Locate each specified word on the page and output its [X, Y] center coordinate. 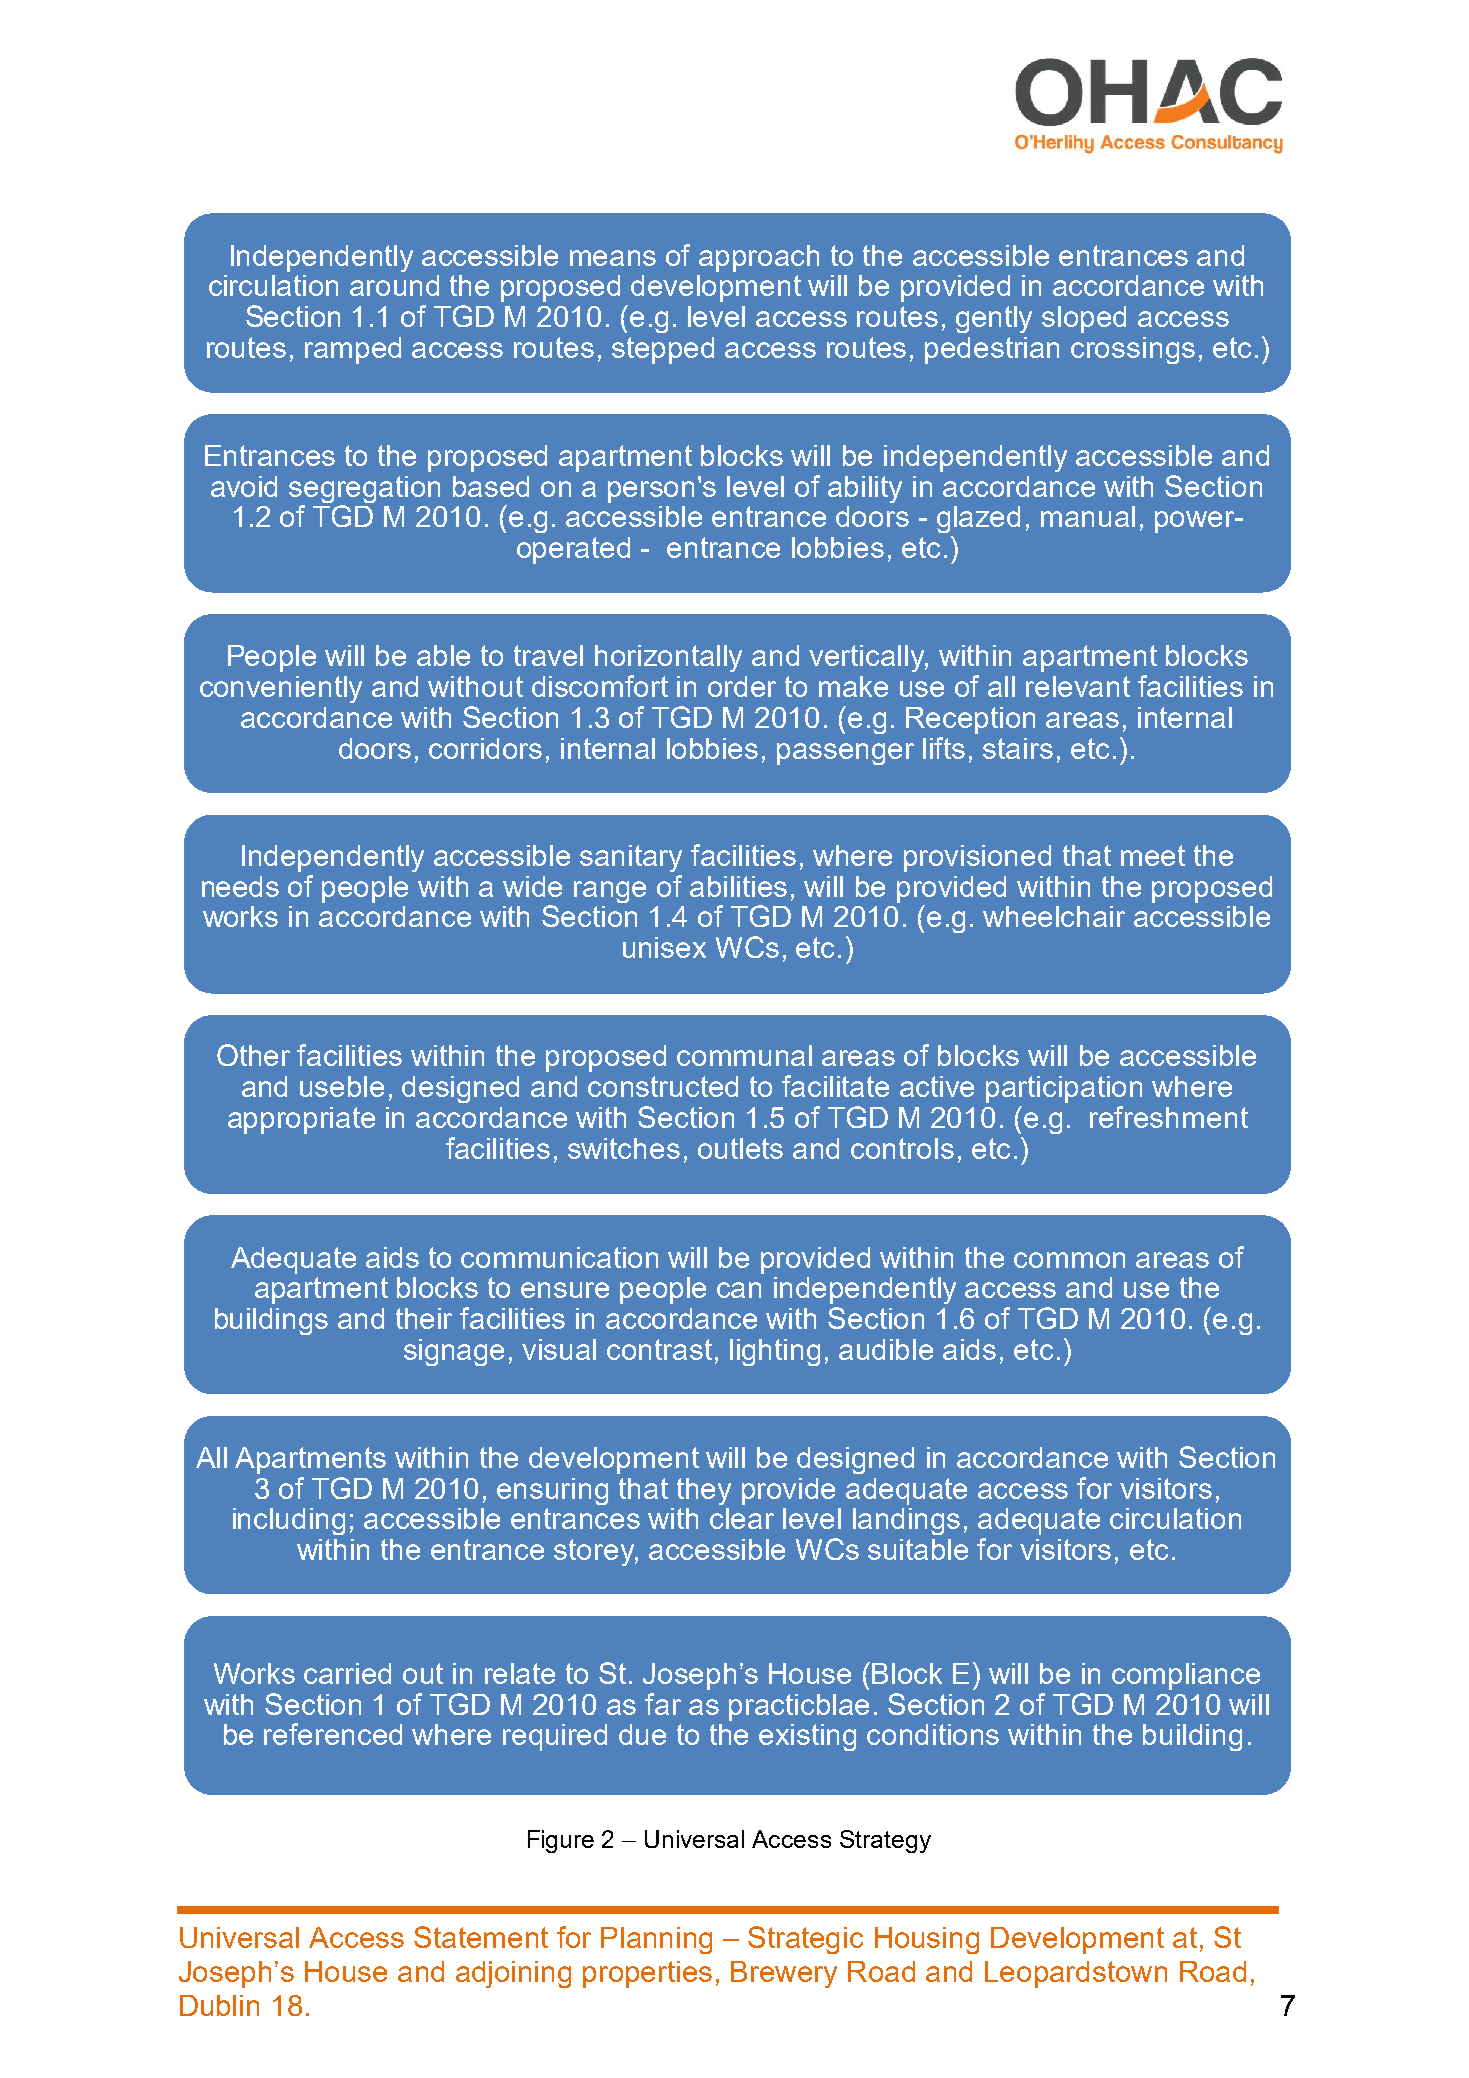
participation [1064, 1089]
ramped [353, 350]
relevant [1078, 686]
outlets [740, 1148]
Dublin [219, 2005]
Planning [656, 1940]
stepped [663, 350]
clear [742, 1518]
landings [906, 1521]
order [742, 686]
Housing [927, 1940]
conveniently [281, 689]
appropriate [301, 1120]
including [289, 1521]
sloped [1084, 319]
